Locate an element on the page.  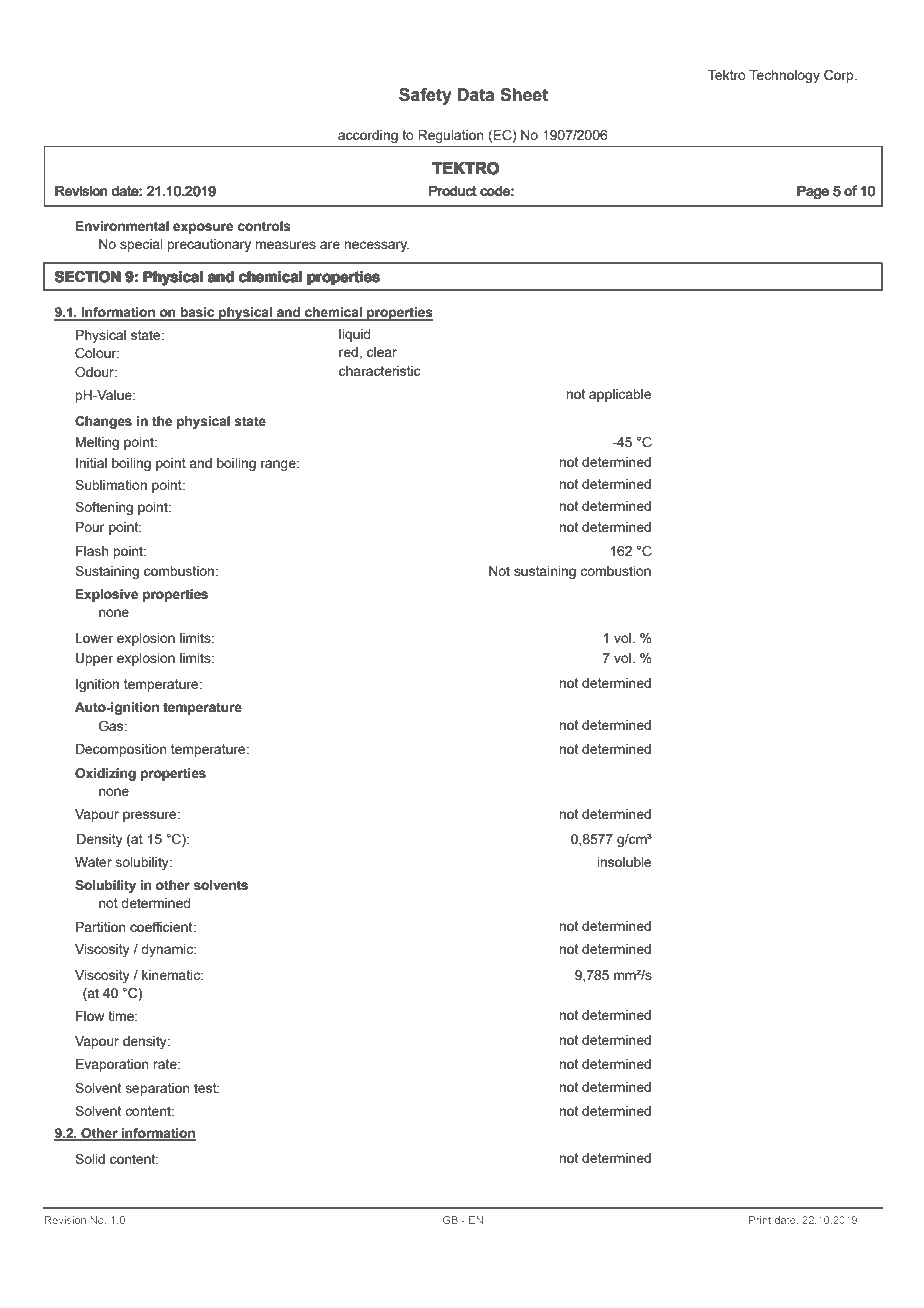
Technology is located at coordinates (784, 76).
